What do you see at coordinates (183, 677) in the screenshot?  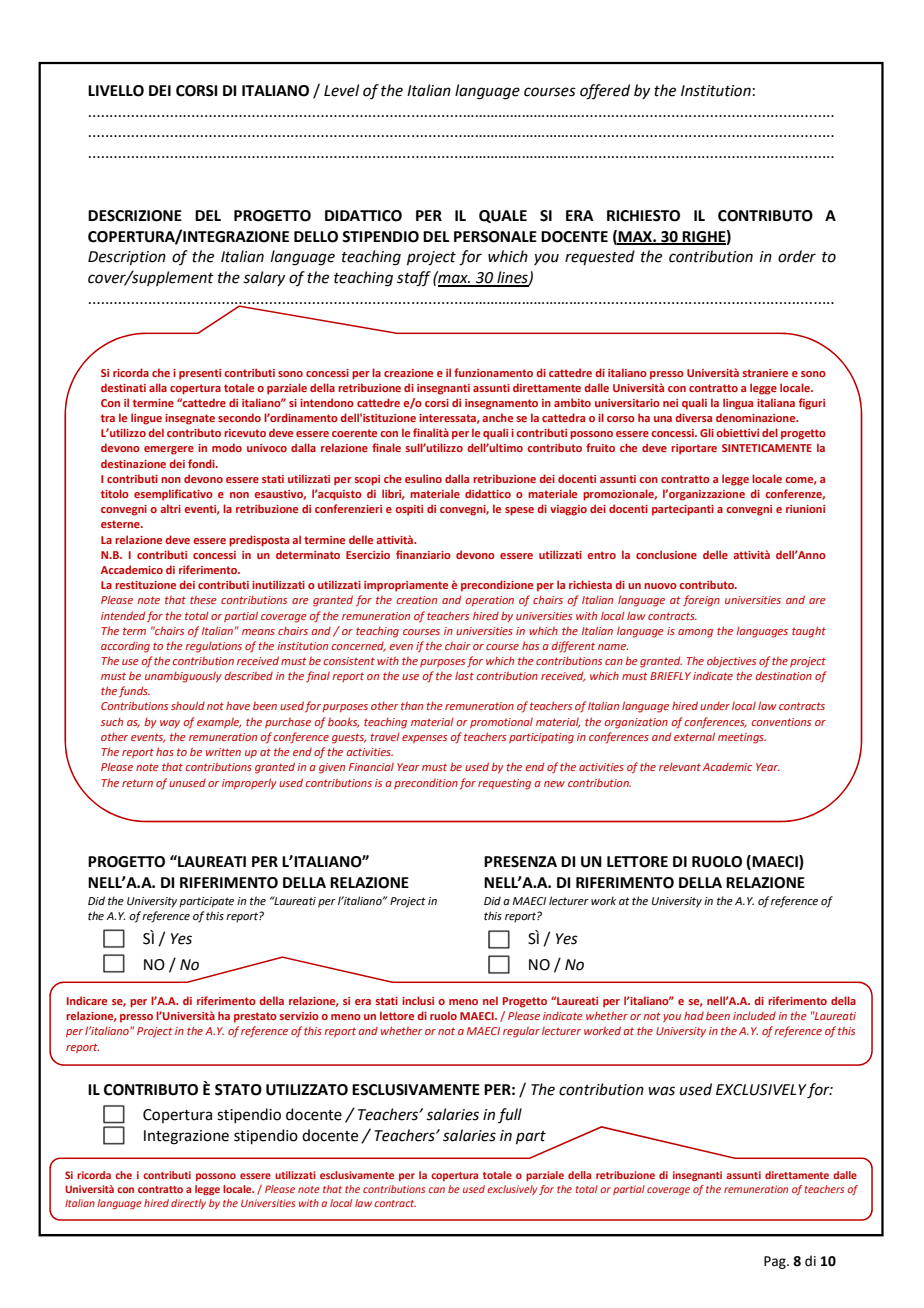 I see `unambiguously` at bounding box center [183, 677].
